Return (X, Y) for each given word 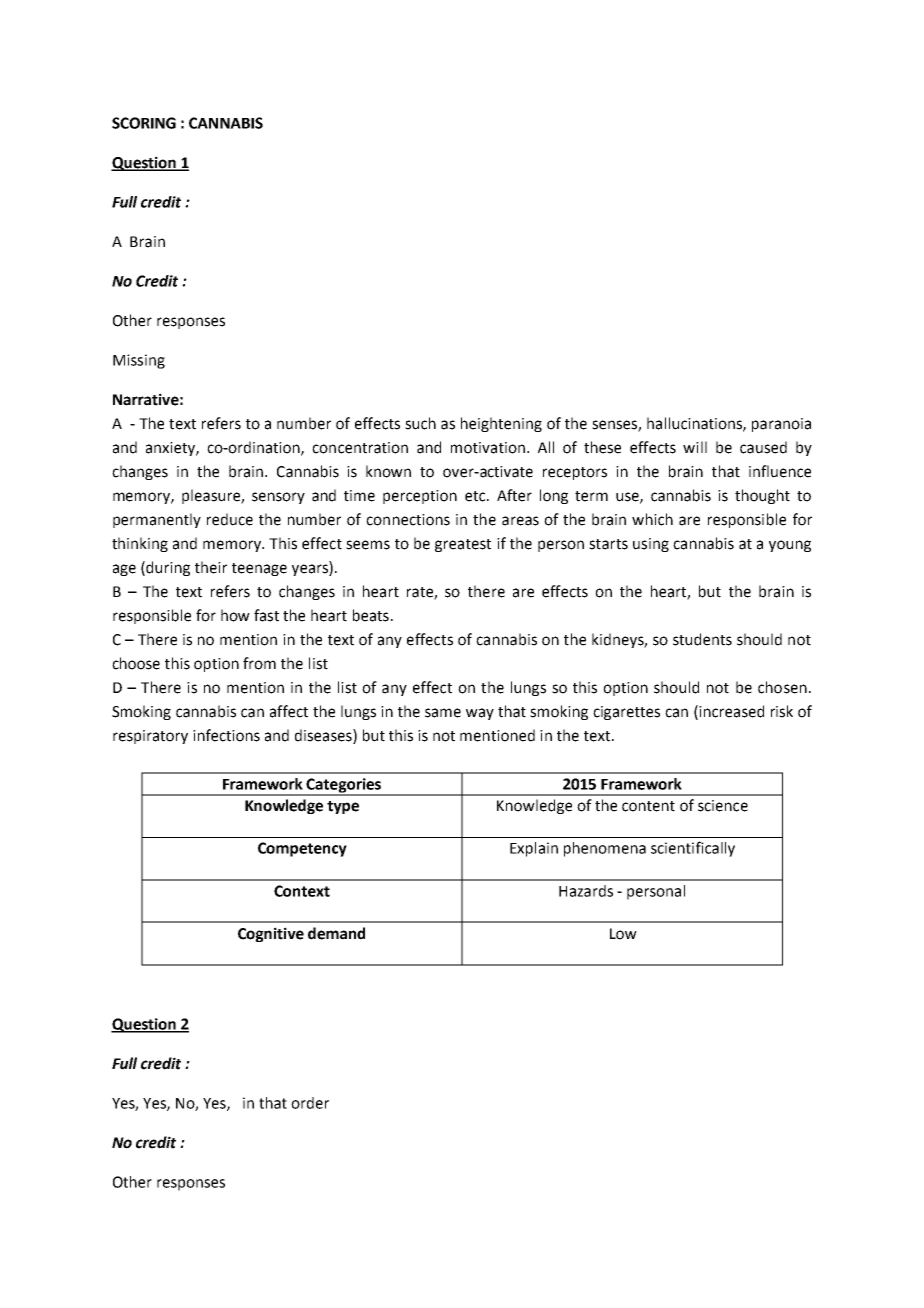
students (702, 639)
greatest (463, 545)
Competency (302, 849)
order (310, 1103)
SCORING (144, 123)
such (420, 423)
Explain (534, 849)
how (235, 615)
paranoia (781, 425)
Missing (139, 361)
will (695, 447)
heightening (501, 424)
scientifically (693, 849)
